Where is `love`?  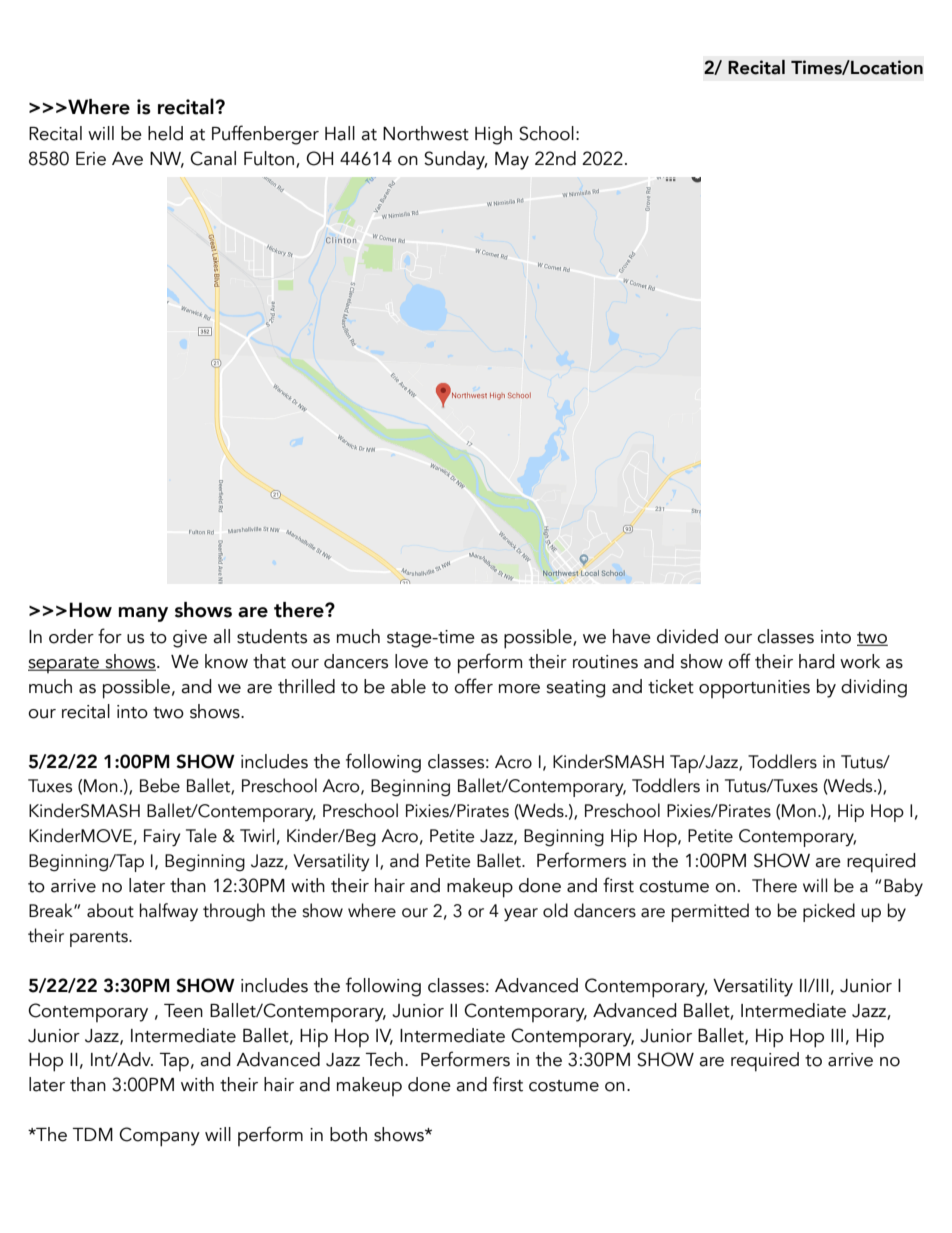
love is located at coordinates (411, 661).
